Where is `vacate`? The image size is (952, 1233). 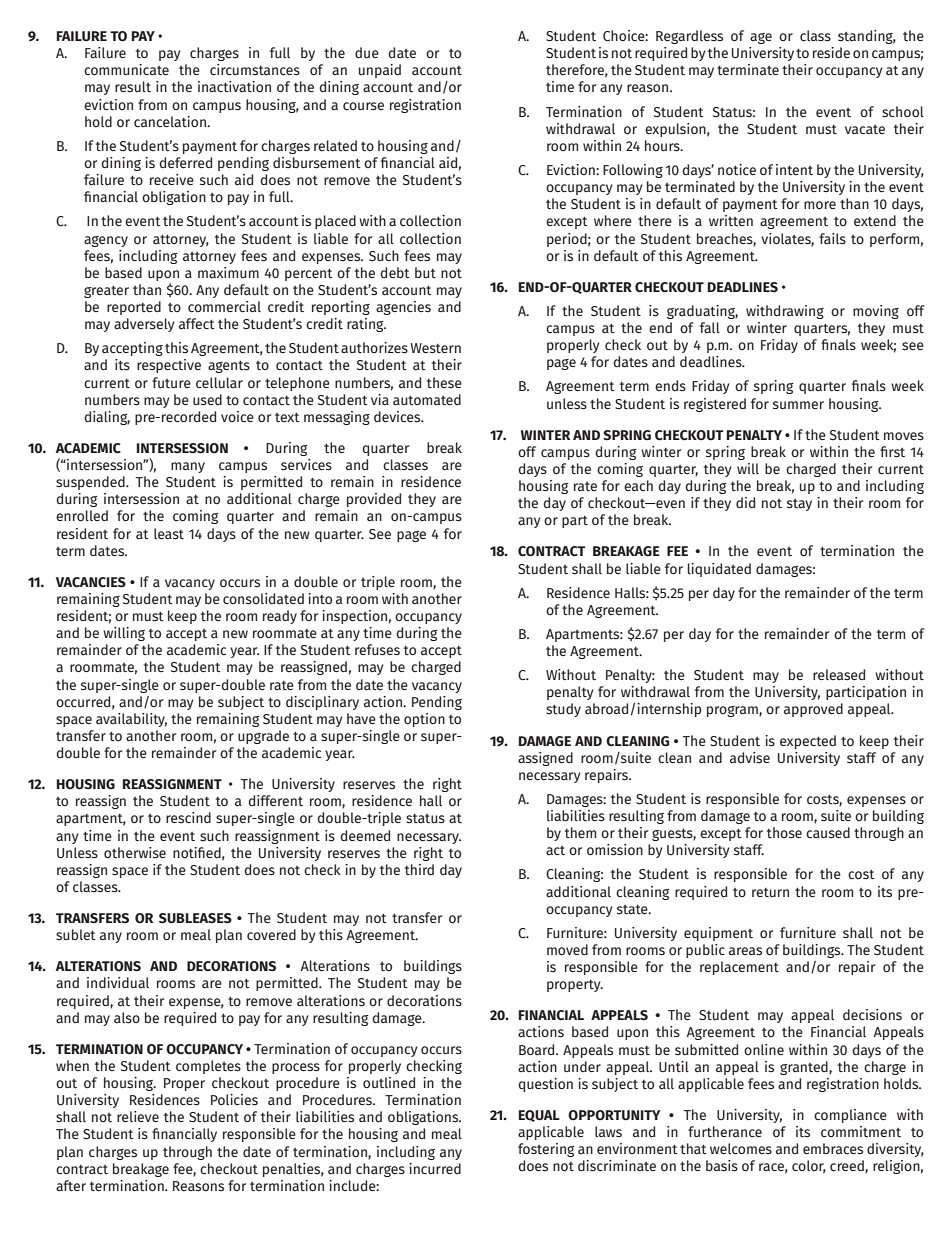 vacate is located at coordinates (865, 129).
